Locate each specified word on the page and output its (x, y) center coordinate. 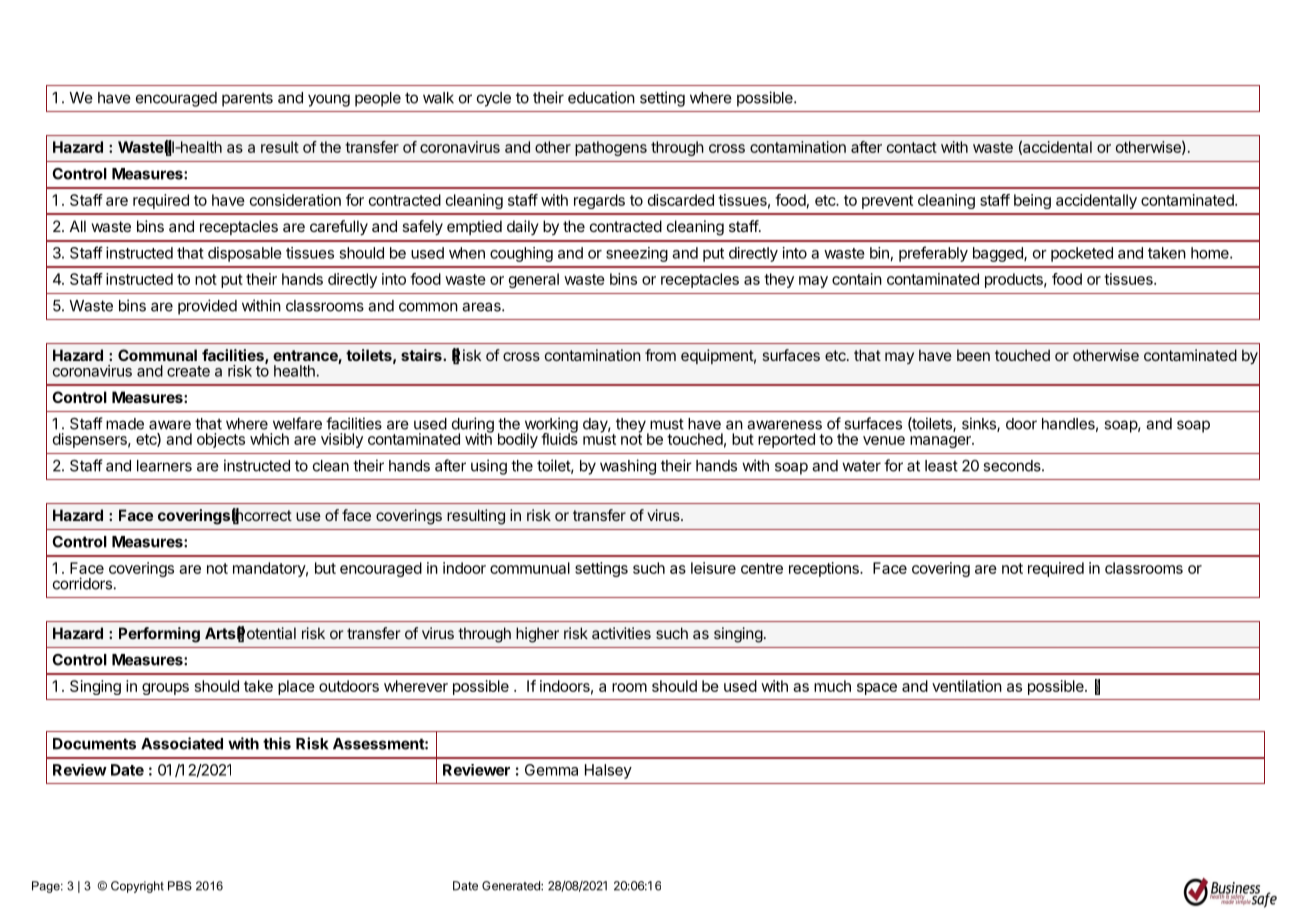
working (550, 426)
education (601, 97)
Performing (159, 635)
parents (247, 99)
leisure (713, 568)
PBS (180, 886)
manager (941, 442)
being (1032, 201)
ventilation (967, 686)
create (188, 371)
